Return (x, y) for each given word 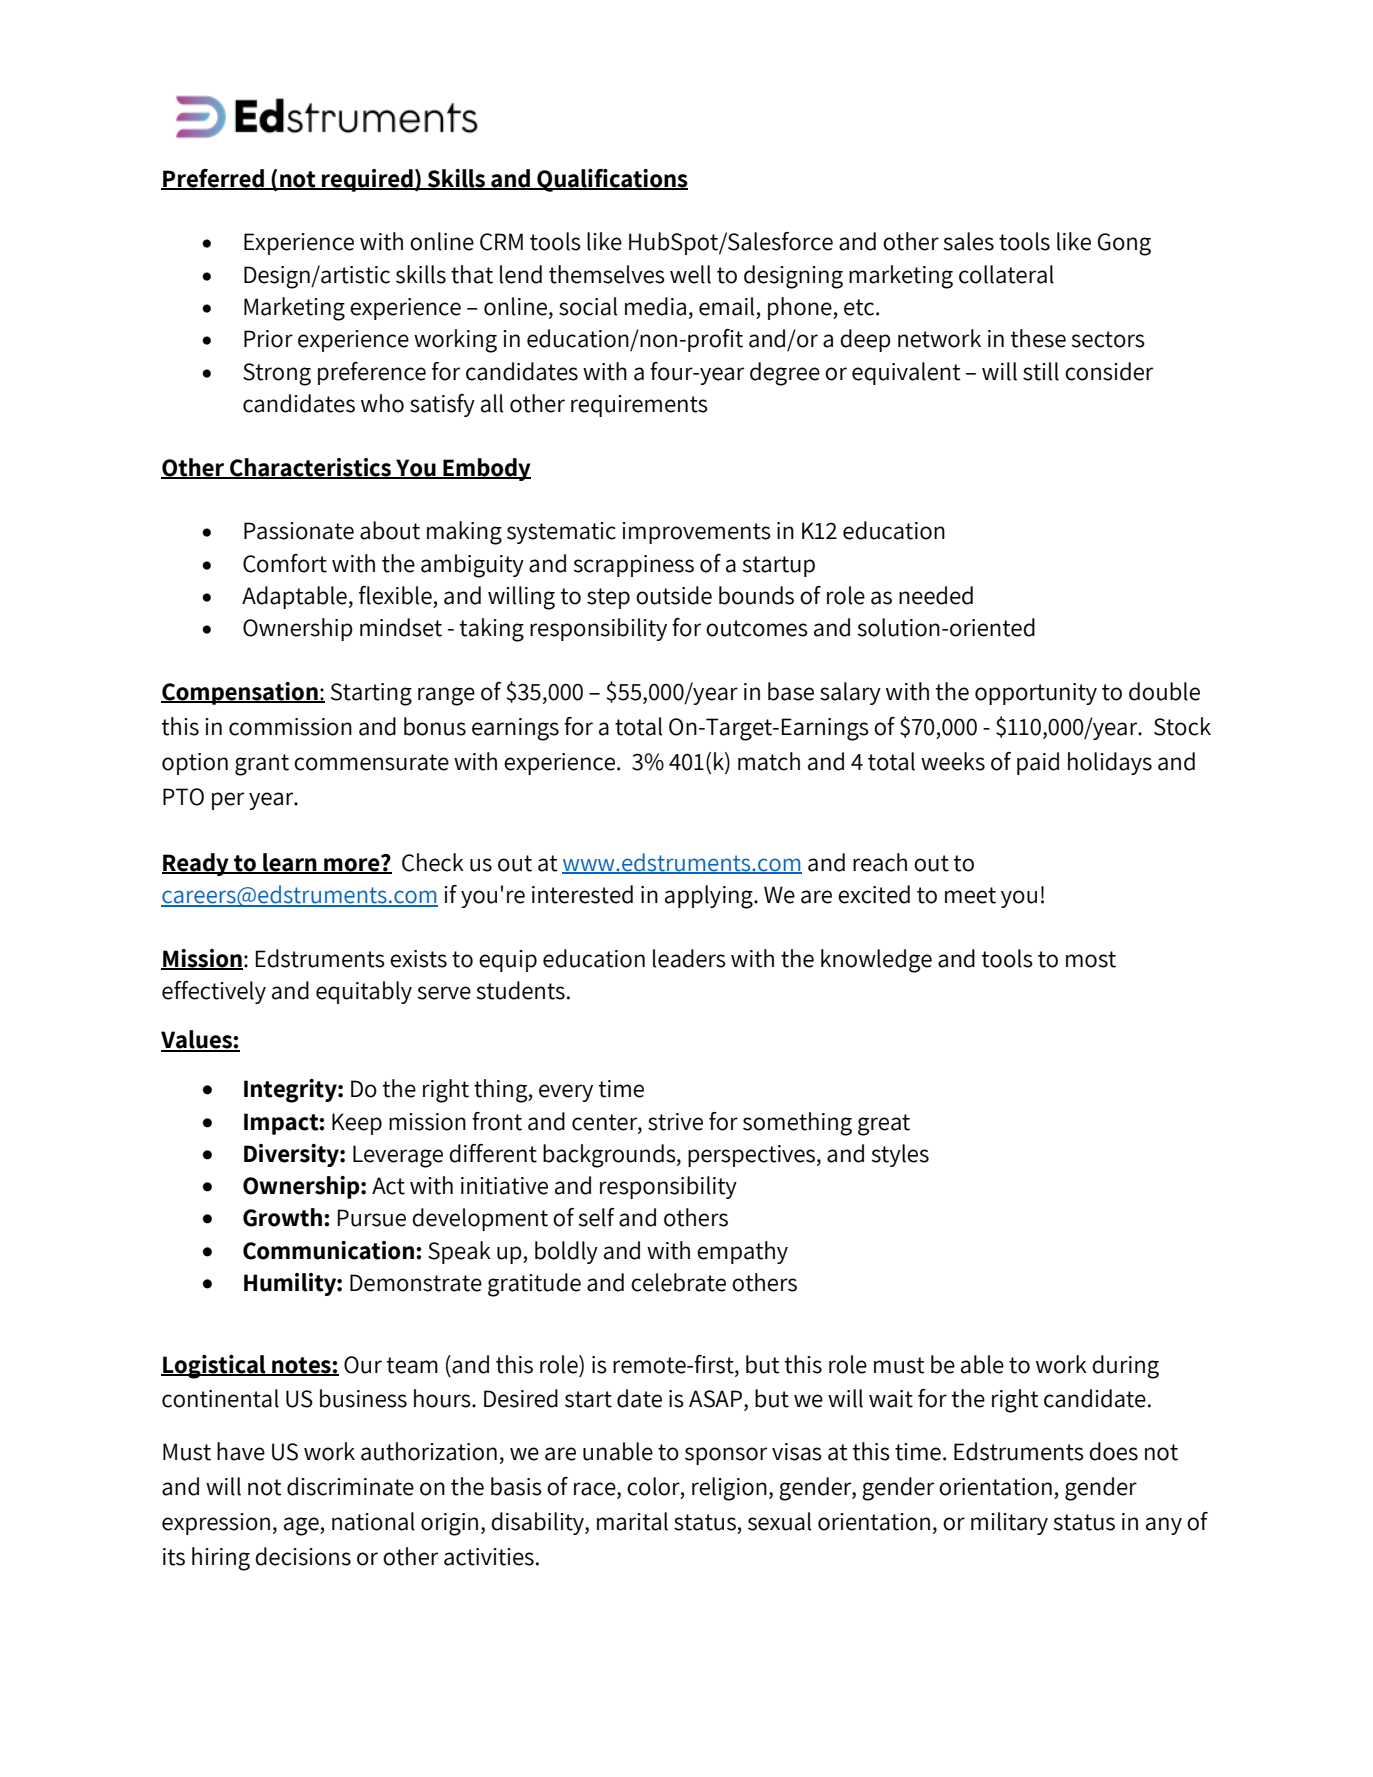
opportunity (1036, 694)
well (690, 274)
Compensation (240, 693)
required (367, 180)
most (1091, 959)
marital (632, 1521)
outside (674, 595)
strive (675, 1122)
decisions (303, 1556)
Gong (1124, 244)
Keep (357, 1124)
